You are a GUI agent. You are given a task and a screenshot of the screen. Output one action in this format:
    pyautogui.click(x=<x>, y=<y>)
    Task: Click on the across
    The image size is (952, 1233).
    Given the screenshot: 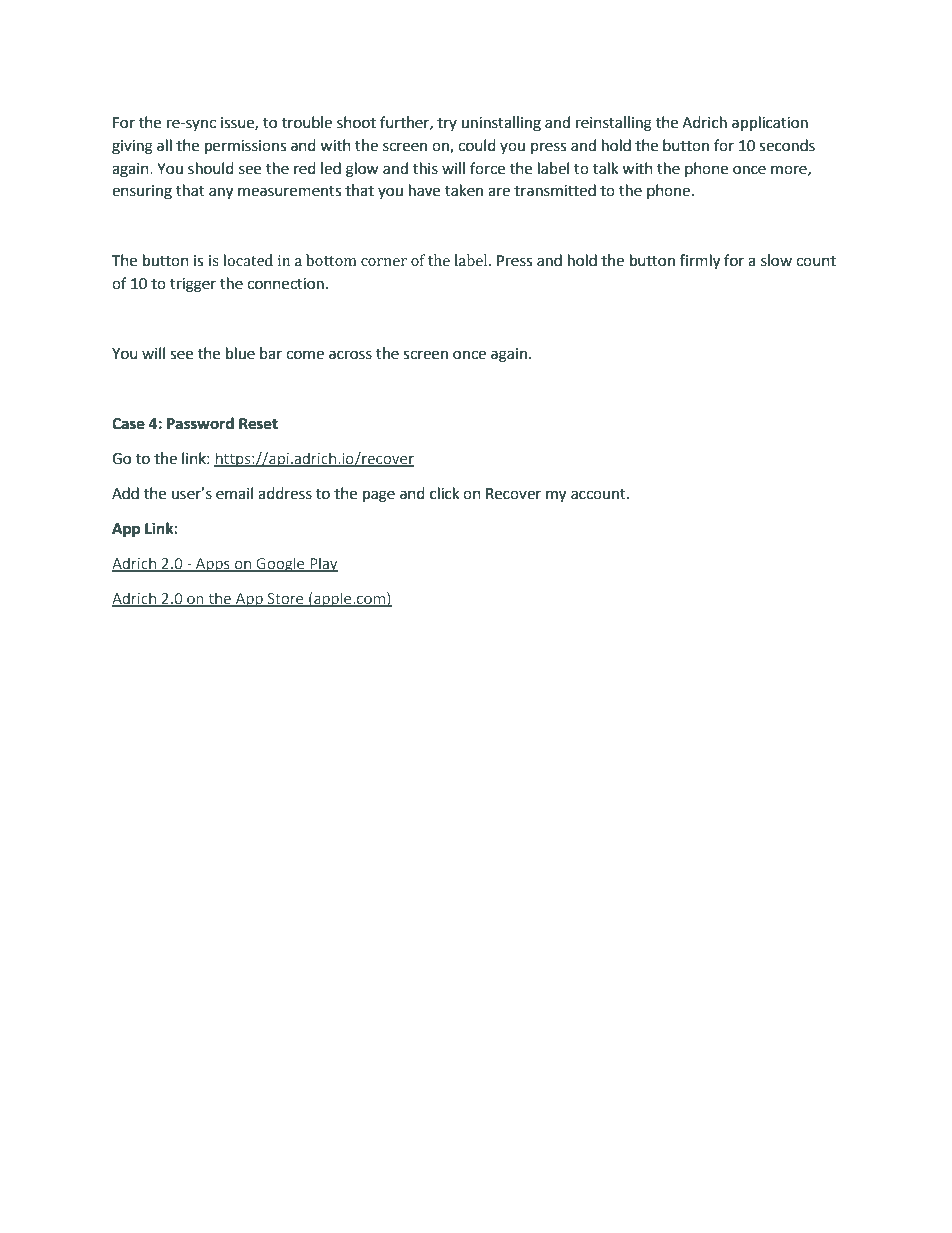 What is the action you would take?
    pyautogui.click(x=350, y=355)
